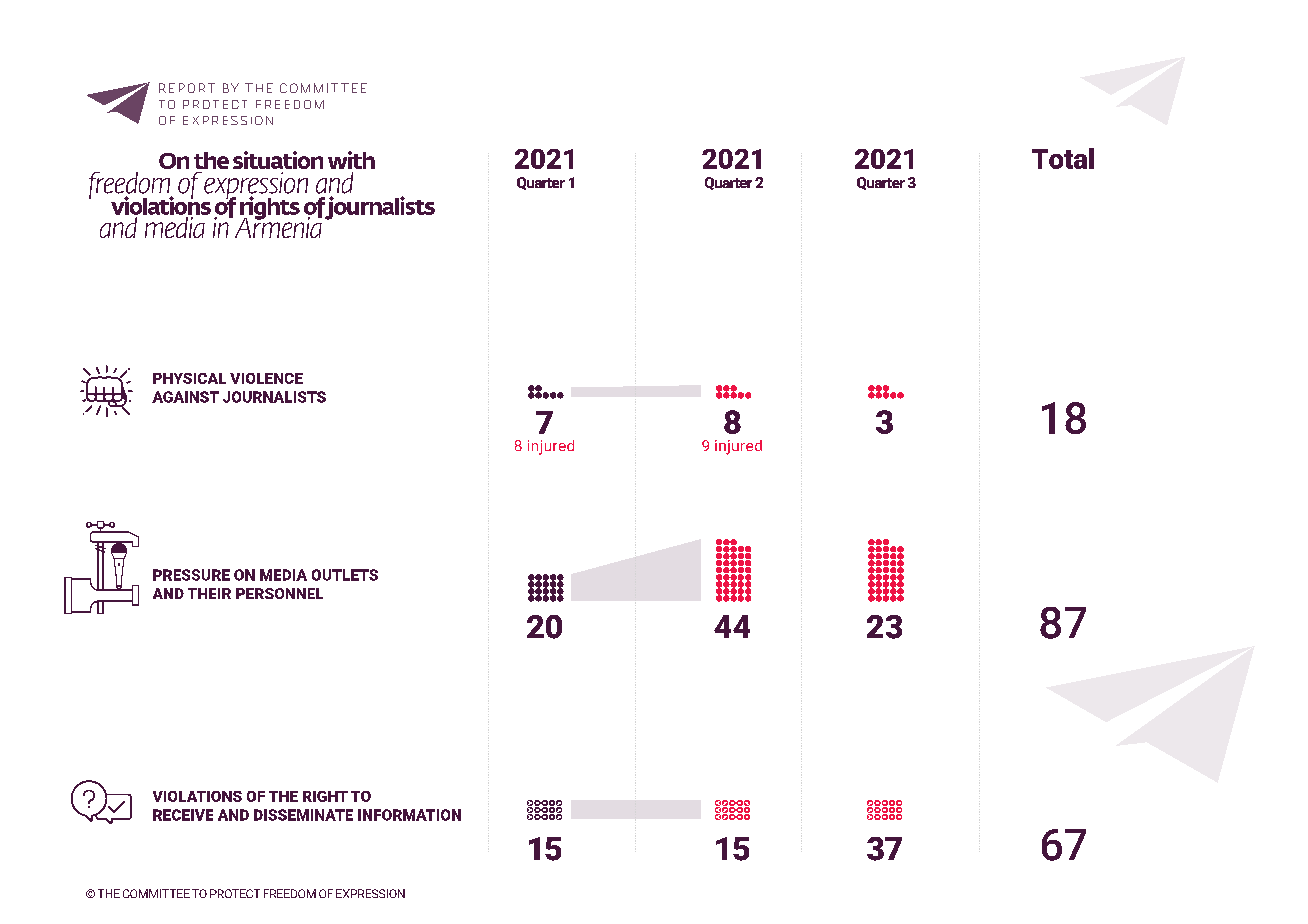  I want to click on THEIR, so click(209, 593).
